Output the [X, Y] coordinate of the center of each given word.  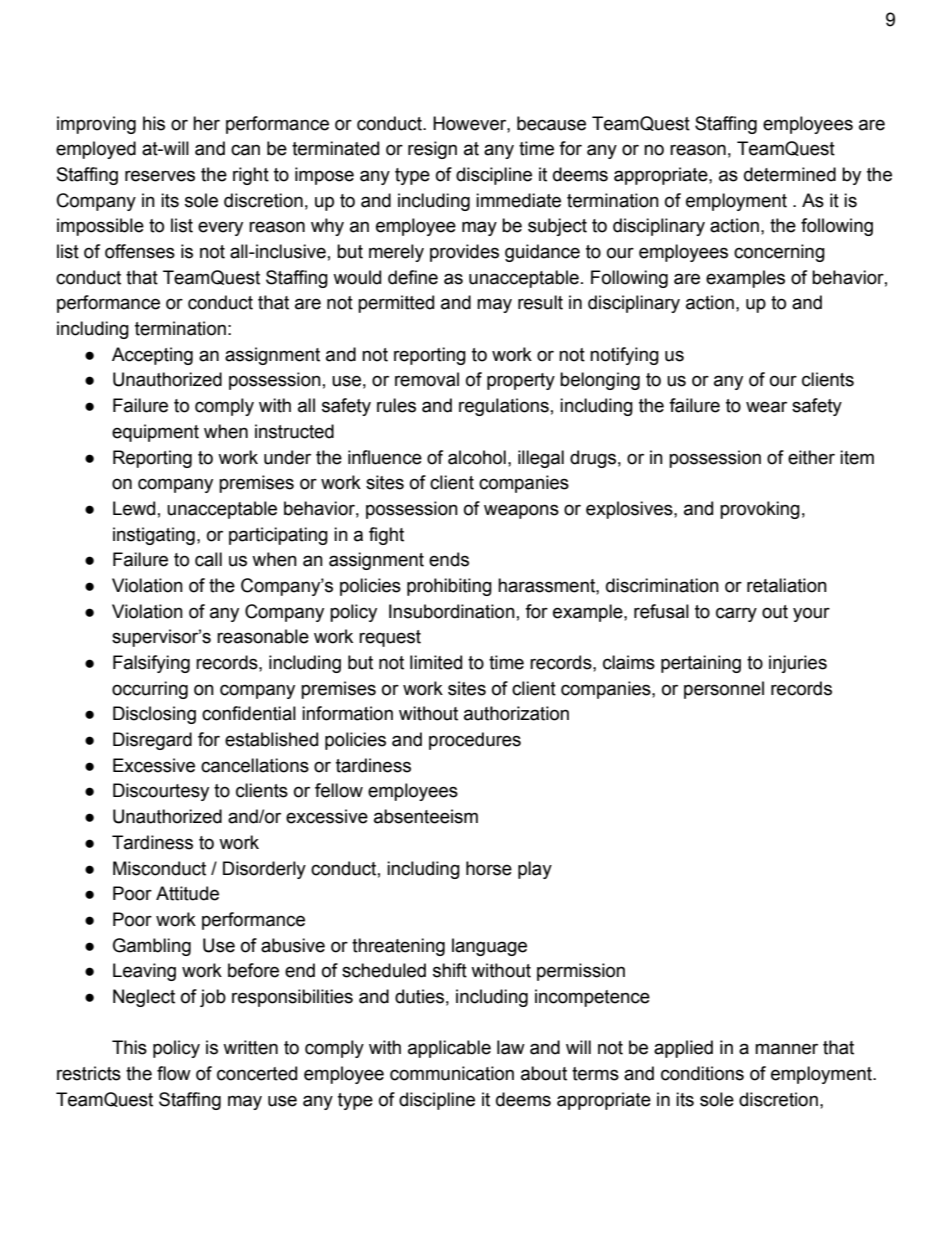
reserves [160, 176]
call [208, 559]
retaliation [787, 585]
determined [790, 174]
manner [786, 1049]
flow [174, 1073]
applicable [449, 1049]
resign [432, 150]
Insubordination [452, 611]
